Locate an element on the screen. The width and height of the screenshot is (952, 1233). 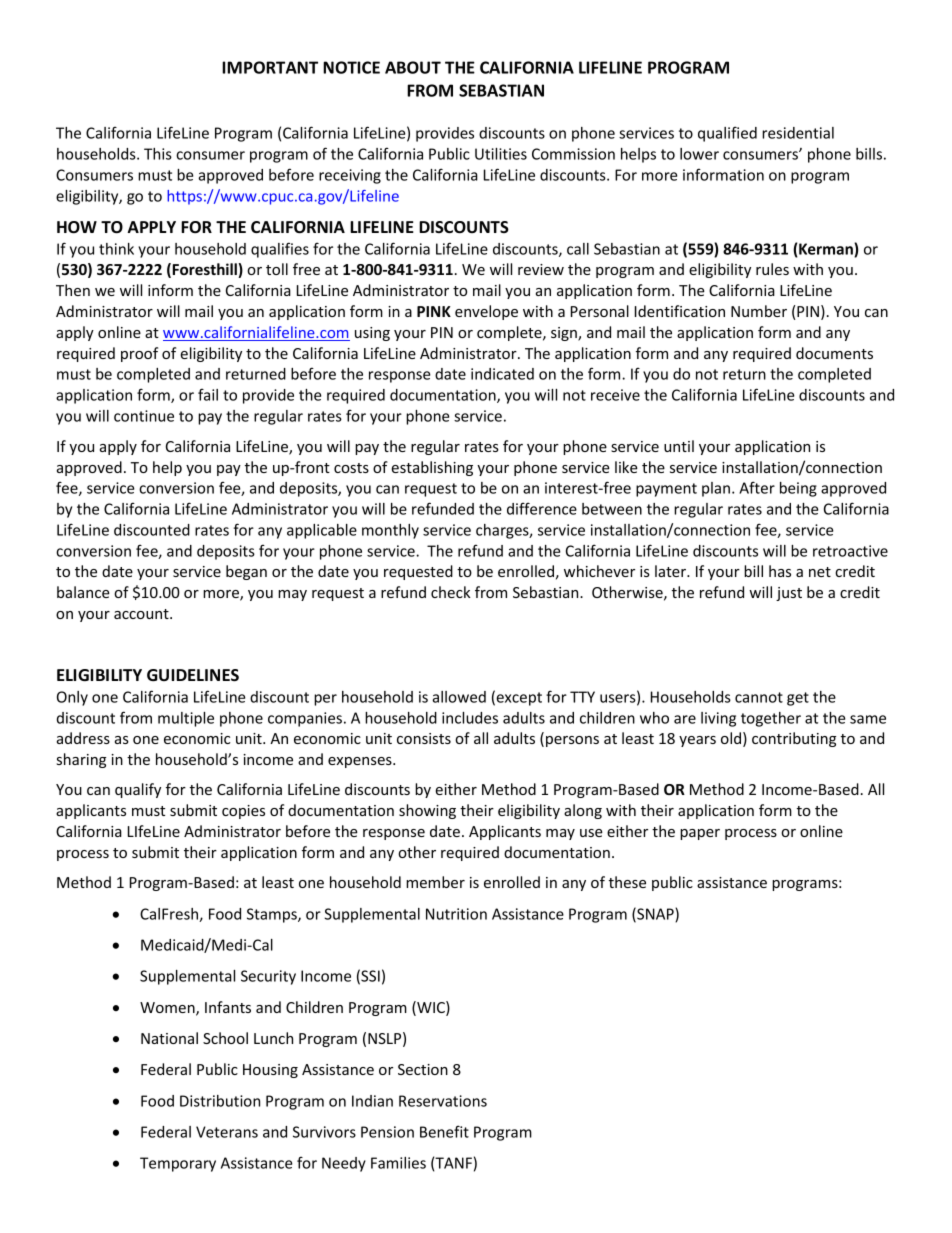
residential is located at coordinates (798, 133).
